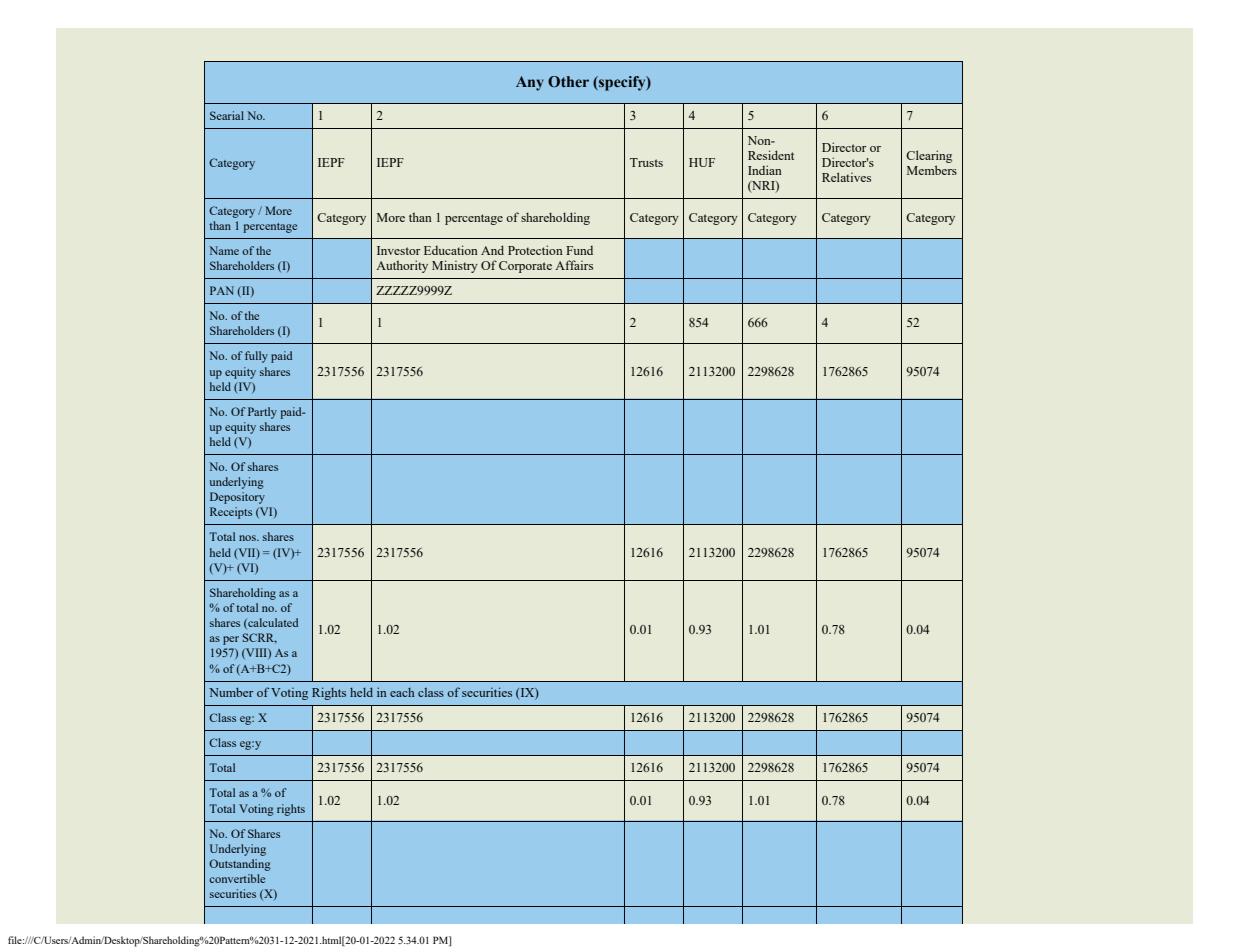 The height and width of the document is (952, 1233). Describe the element at coordinates (256, 357) in the document. I see `fully` at that location.
